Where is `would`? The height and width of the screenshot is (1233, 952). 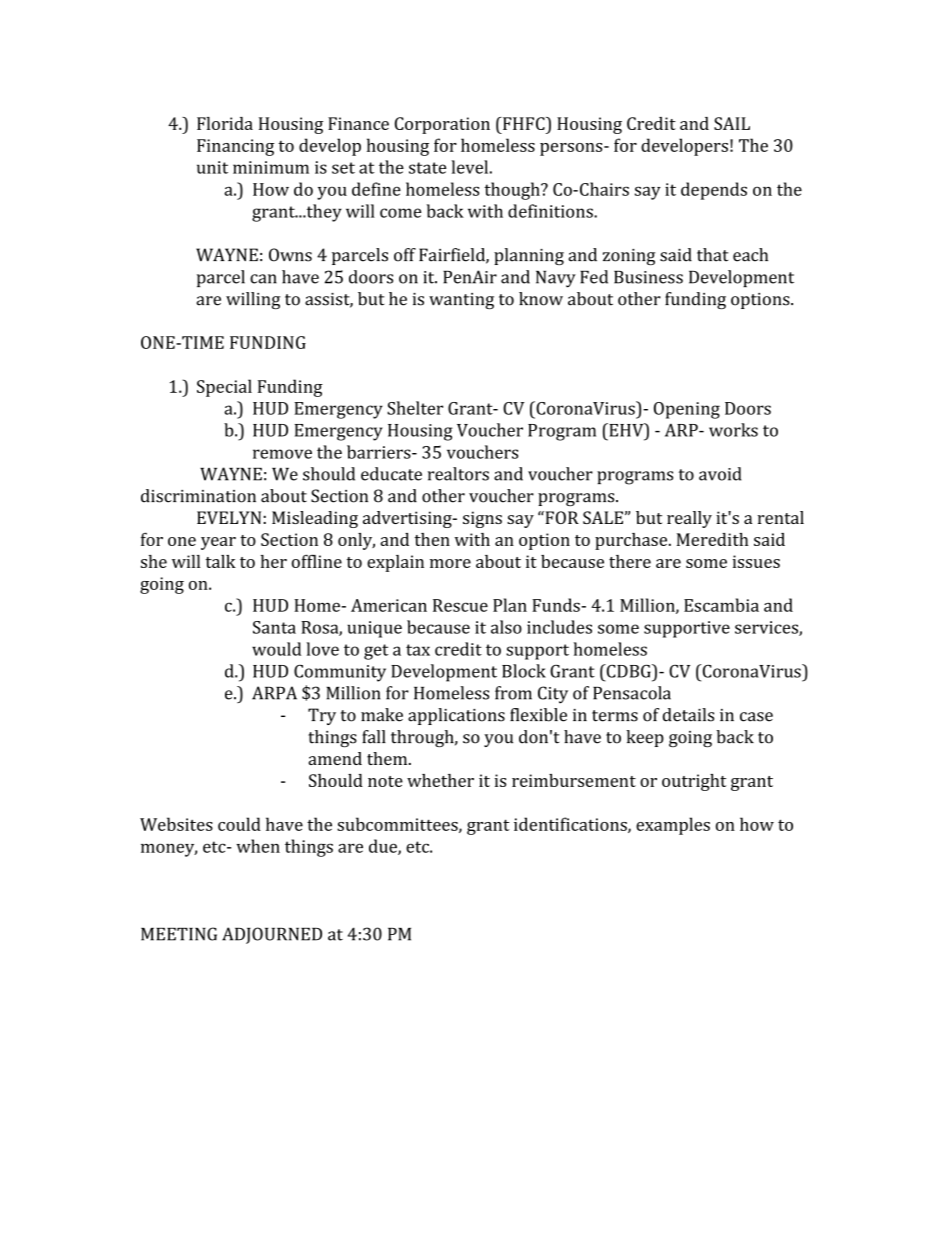
would is located at coordinates (276, 649).
